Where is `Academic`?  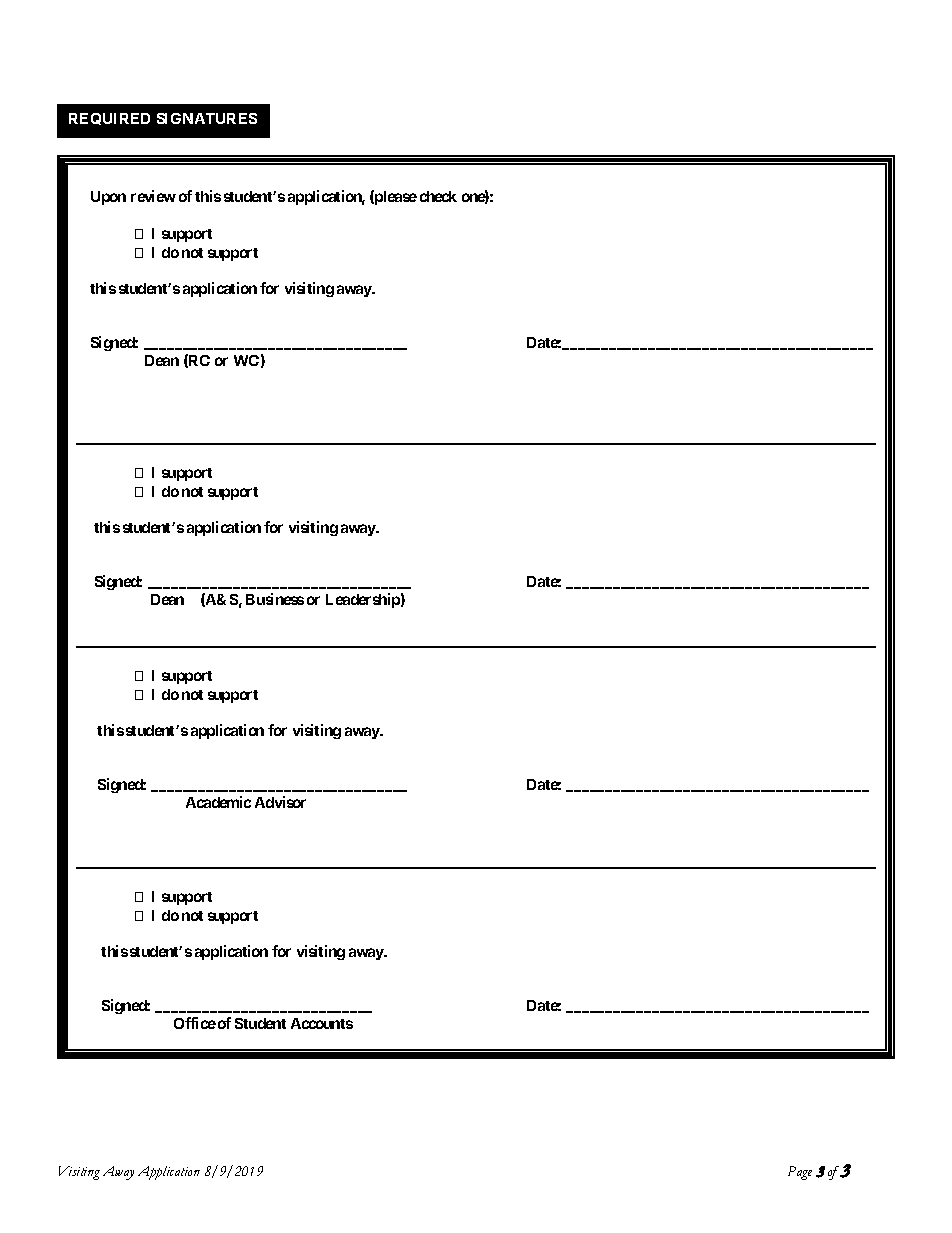
Academic is located at coordinates (218, 802).
